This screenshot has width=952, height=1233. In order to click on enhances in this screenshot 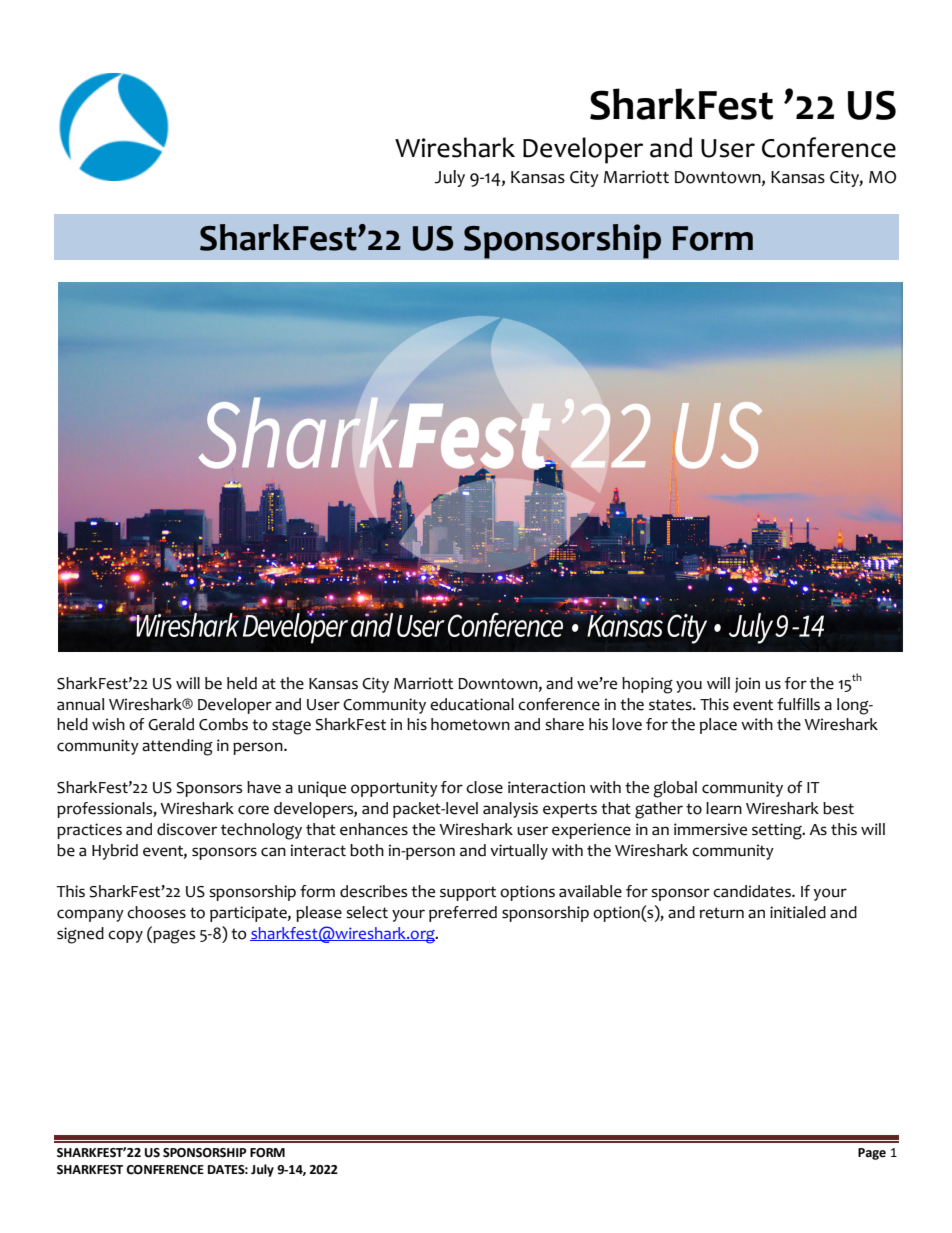, I will do `click(374, 829)`.
